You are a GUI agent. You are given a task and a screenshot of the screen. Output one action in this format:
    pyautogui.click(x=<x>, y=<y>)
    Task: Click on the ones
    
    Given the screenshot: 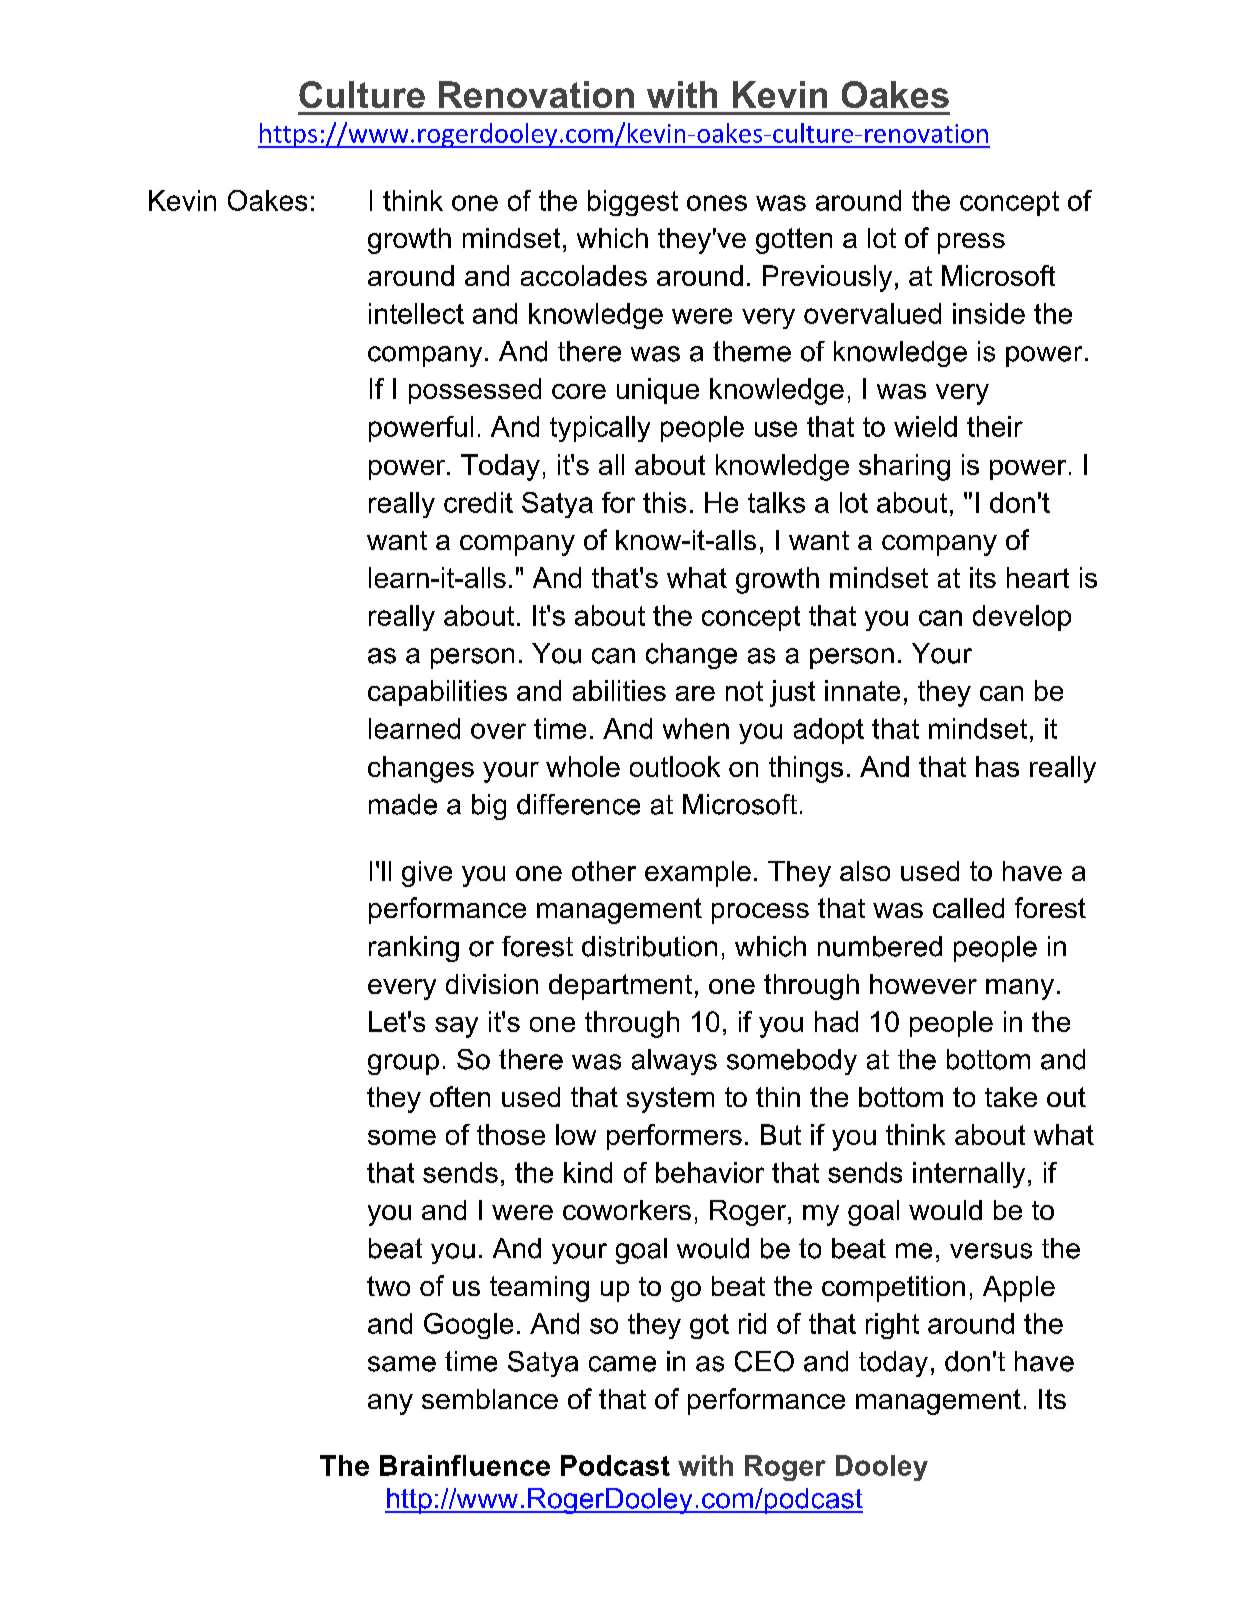 What is the action you would take?
    pyautogui.click(x=717, y=203)
